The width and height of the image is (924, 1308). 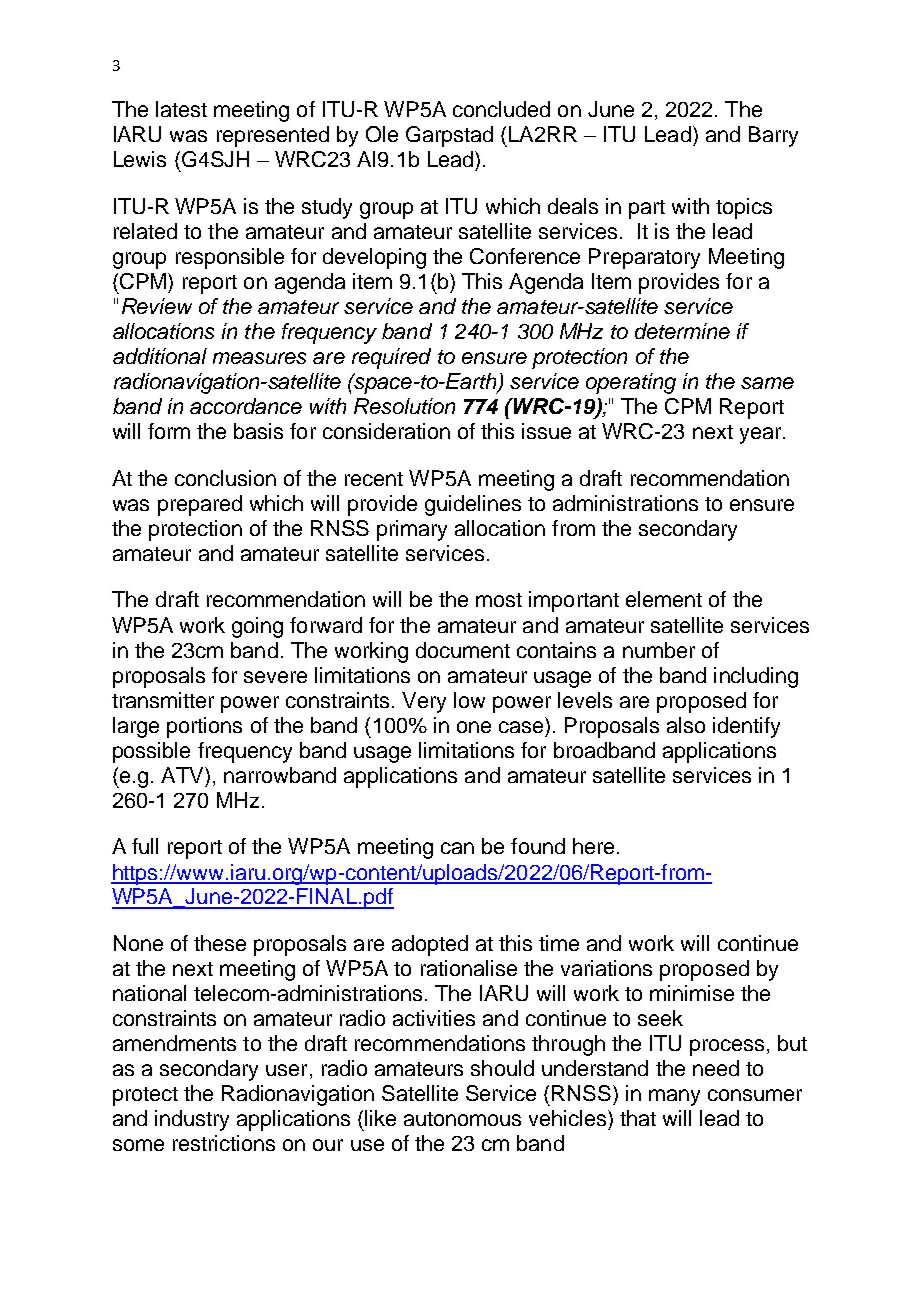 I want to click on ATV, so click(x=183, y=775).
